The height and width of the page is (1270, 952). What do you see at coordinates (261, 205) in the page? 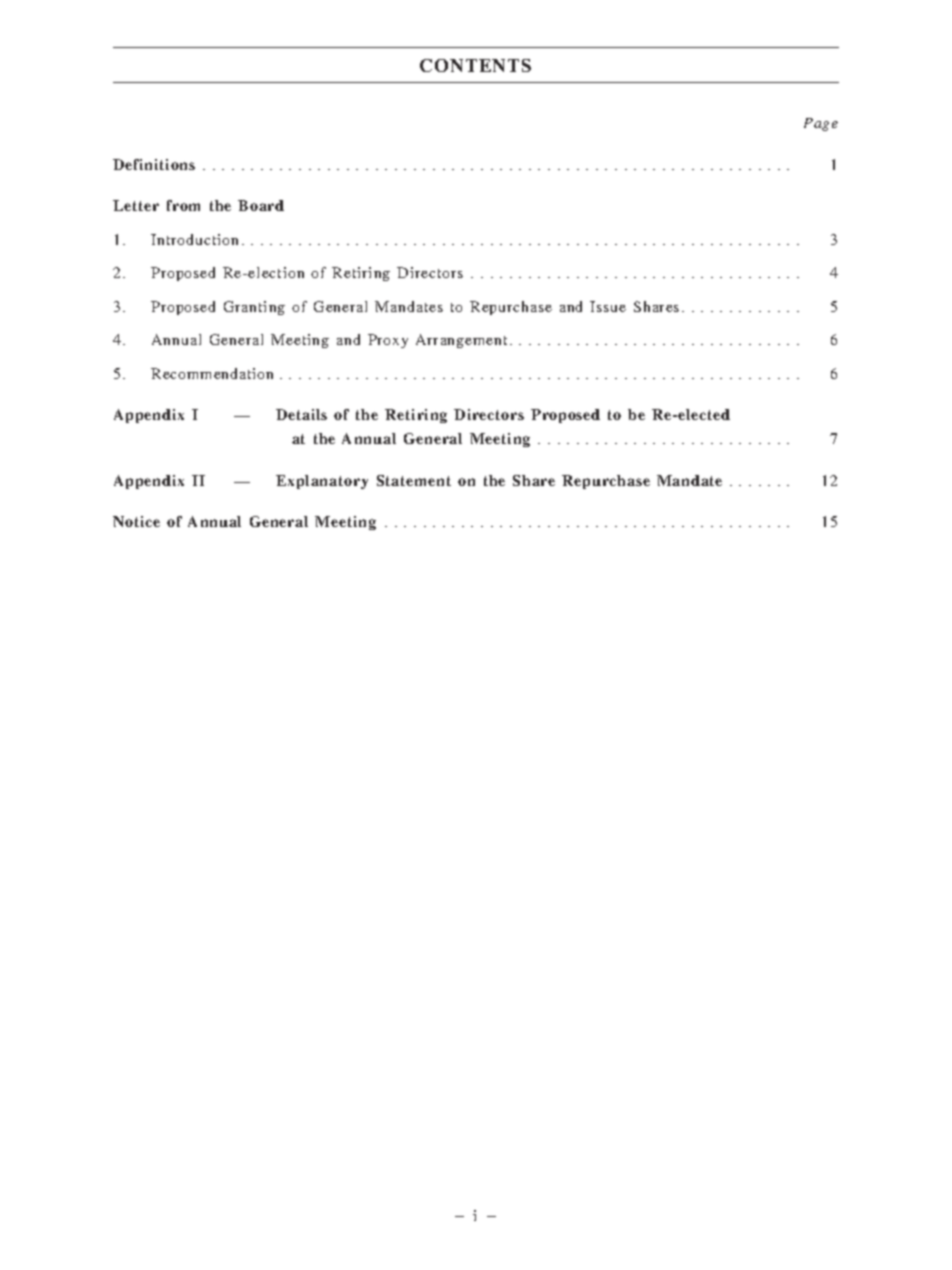
I see `Board` at bounding box center [261, 205].
